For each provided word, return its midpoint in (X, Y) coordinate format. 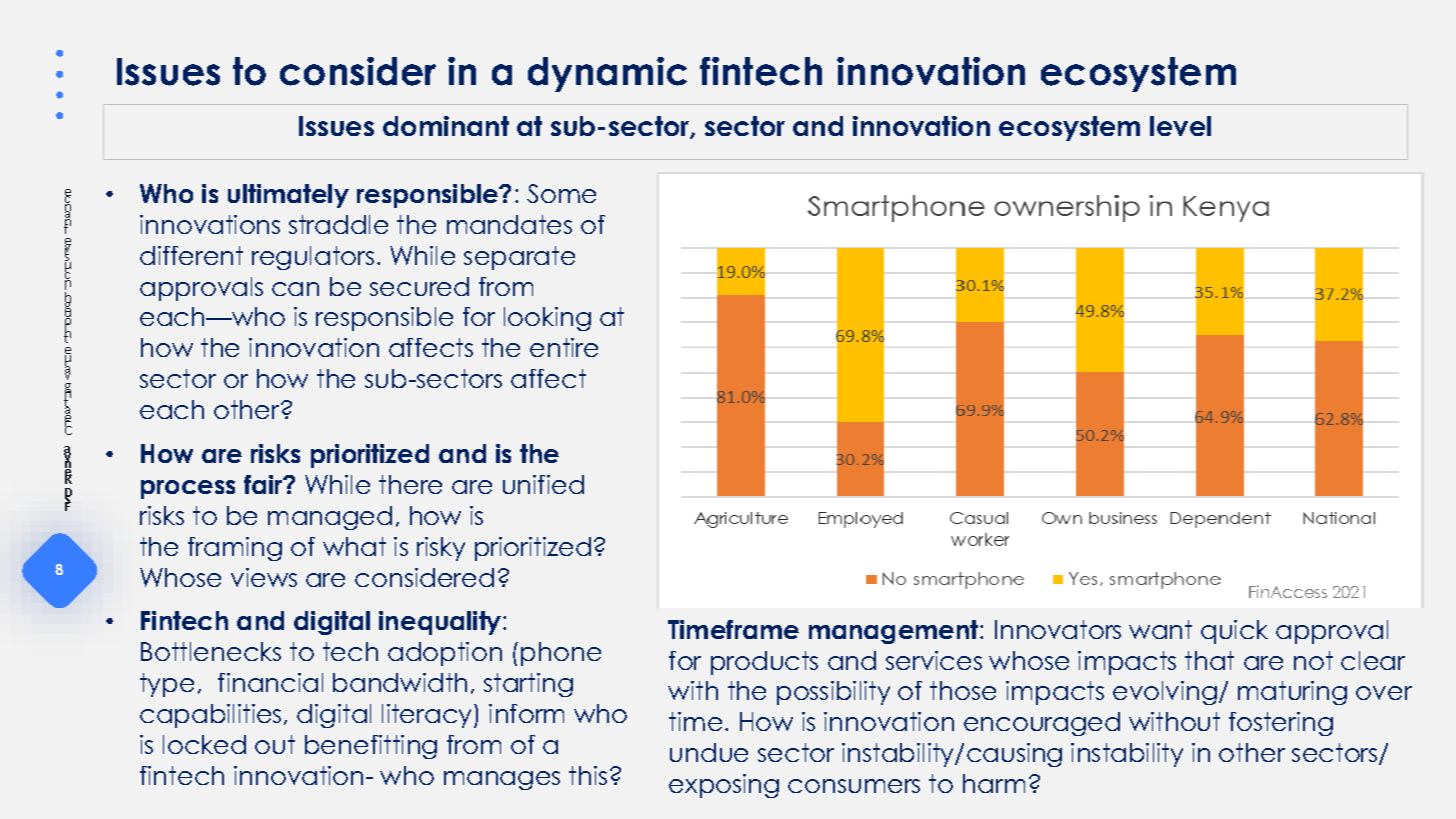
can (295, 289)
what (354, 546)
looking (547, 319)
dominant (446, 126)
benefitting (371, 747)
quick (1234, 632)
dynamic (607, 74)
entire (564, 347)
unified (543, 484)
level (1180, 126)
